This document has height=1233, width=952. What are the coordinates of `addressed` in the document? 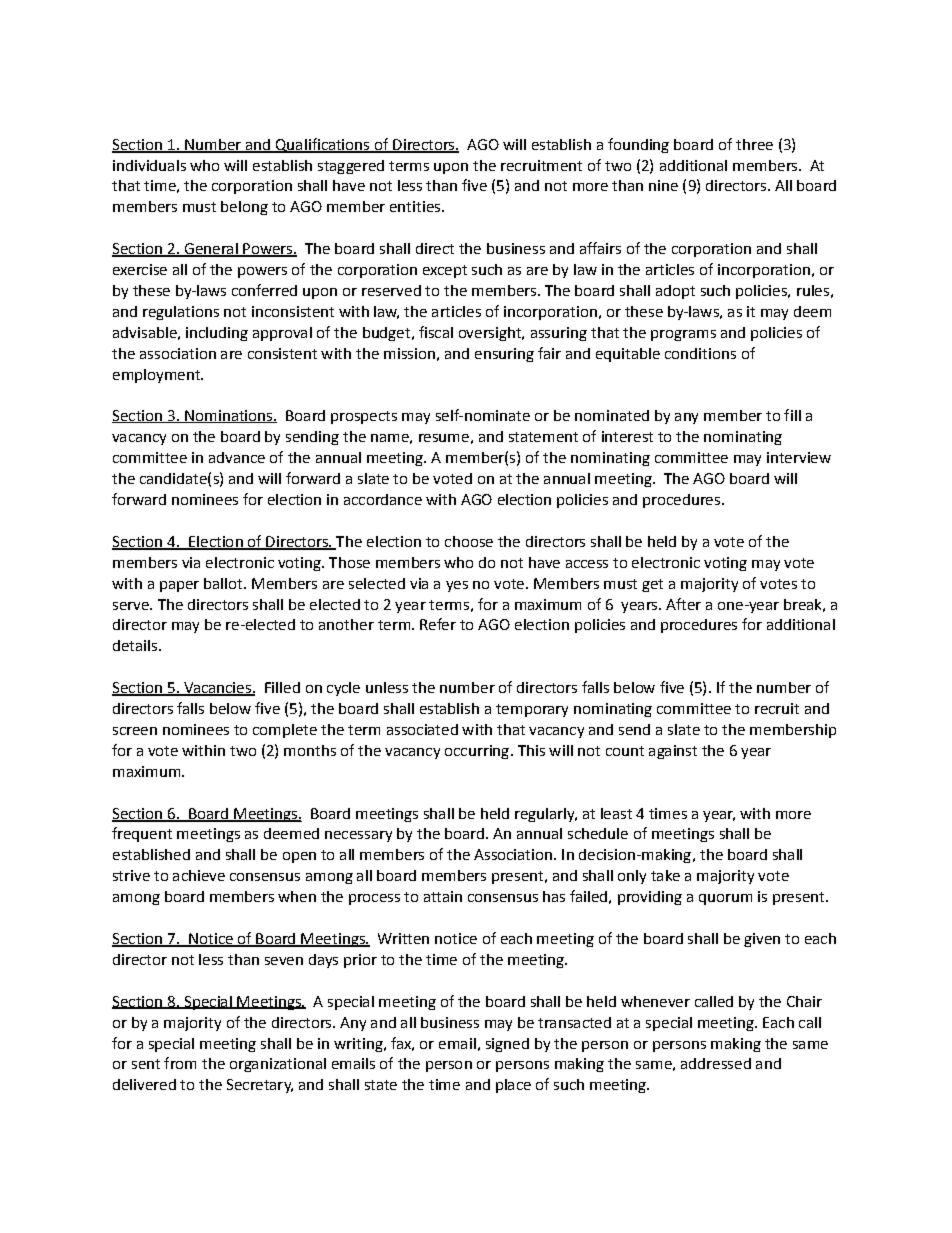 It's located at (716, 1063).
